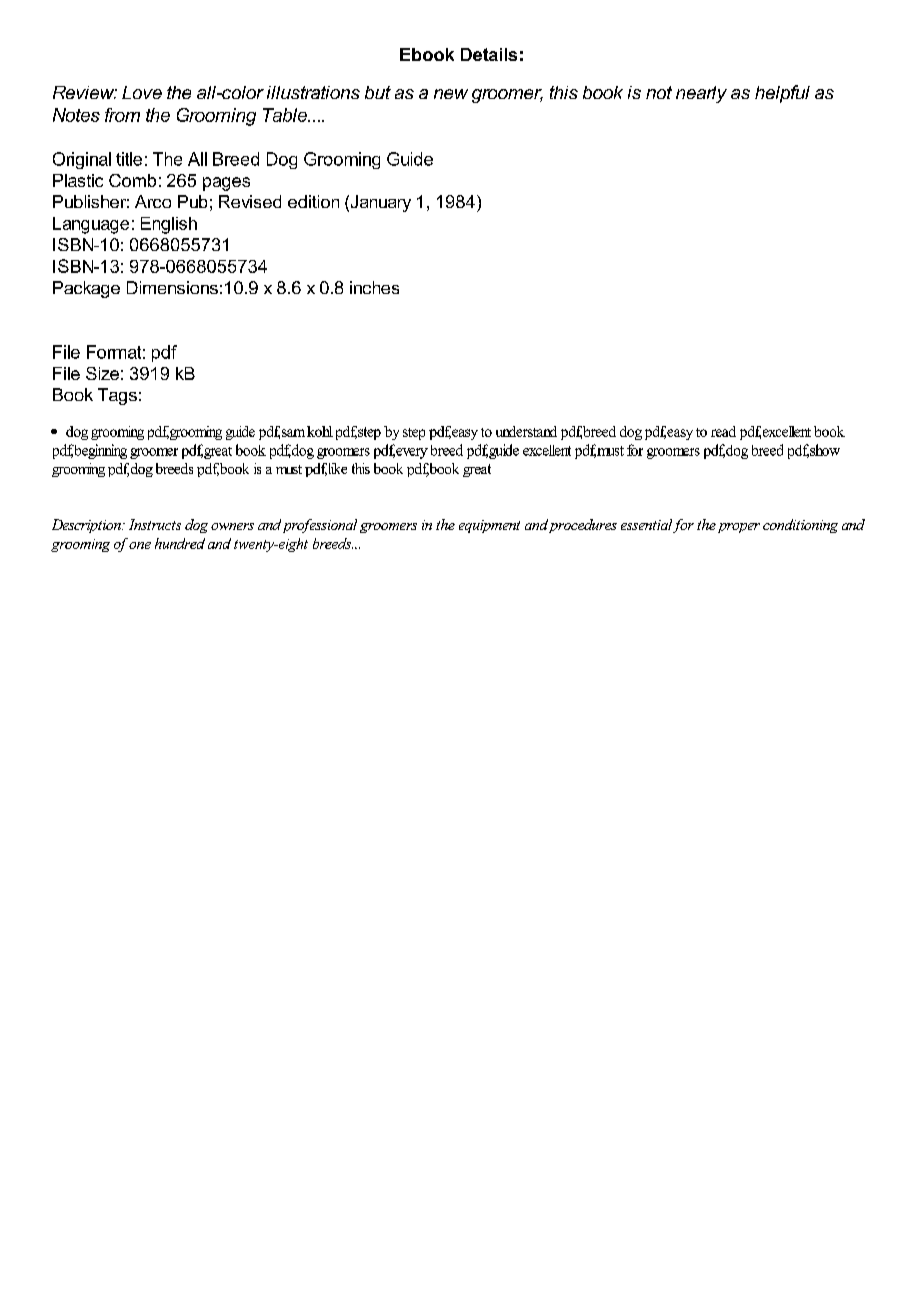 The height and width of the page is (1308, 924). I want to click on owners, so click(232, 526).
